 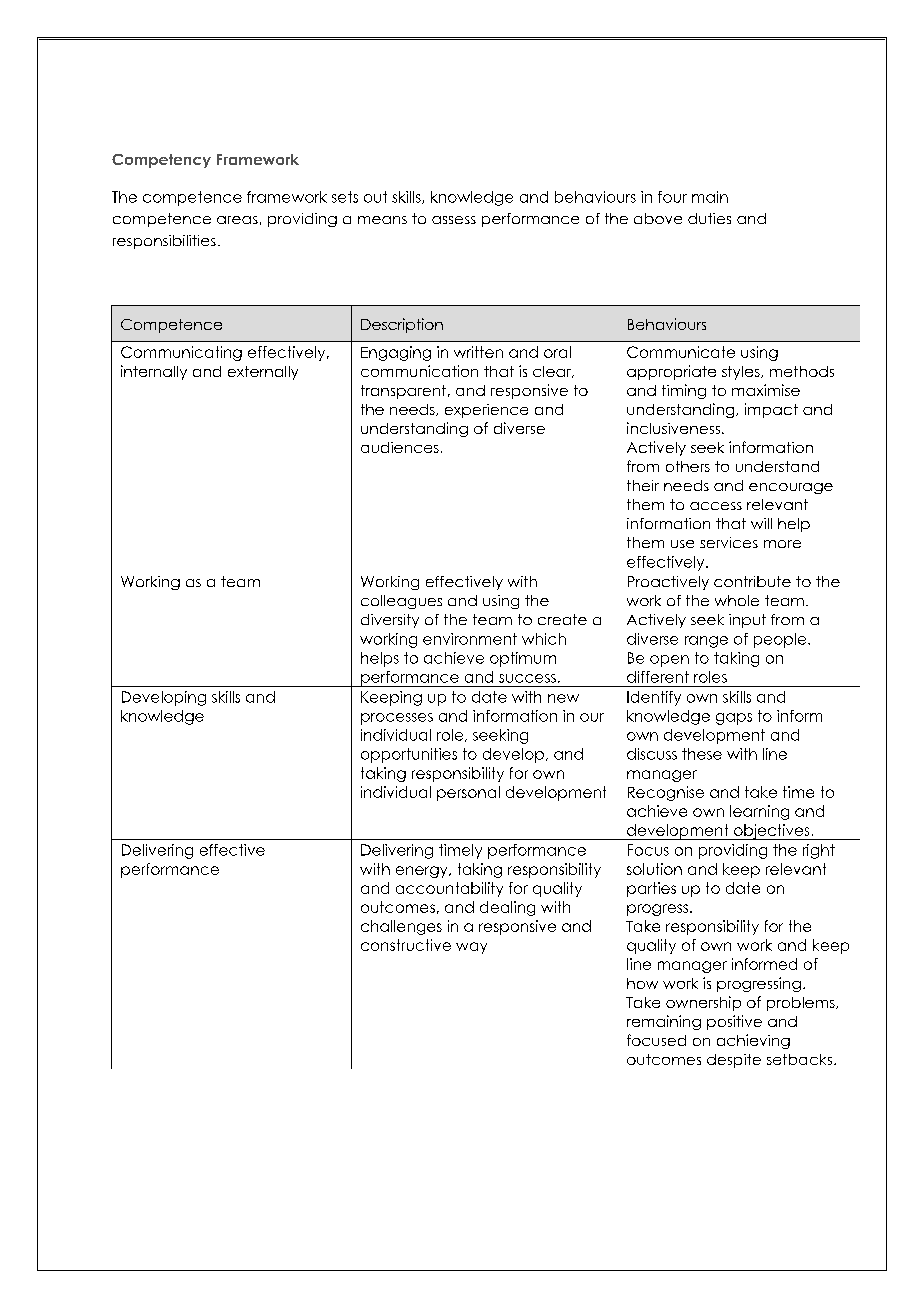 I want to click on duties, so click(x=709, y=218).
